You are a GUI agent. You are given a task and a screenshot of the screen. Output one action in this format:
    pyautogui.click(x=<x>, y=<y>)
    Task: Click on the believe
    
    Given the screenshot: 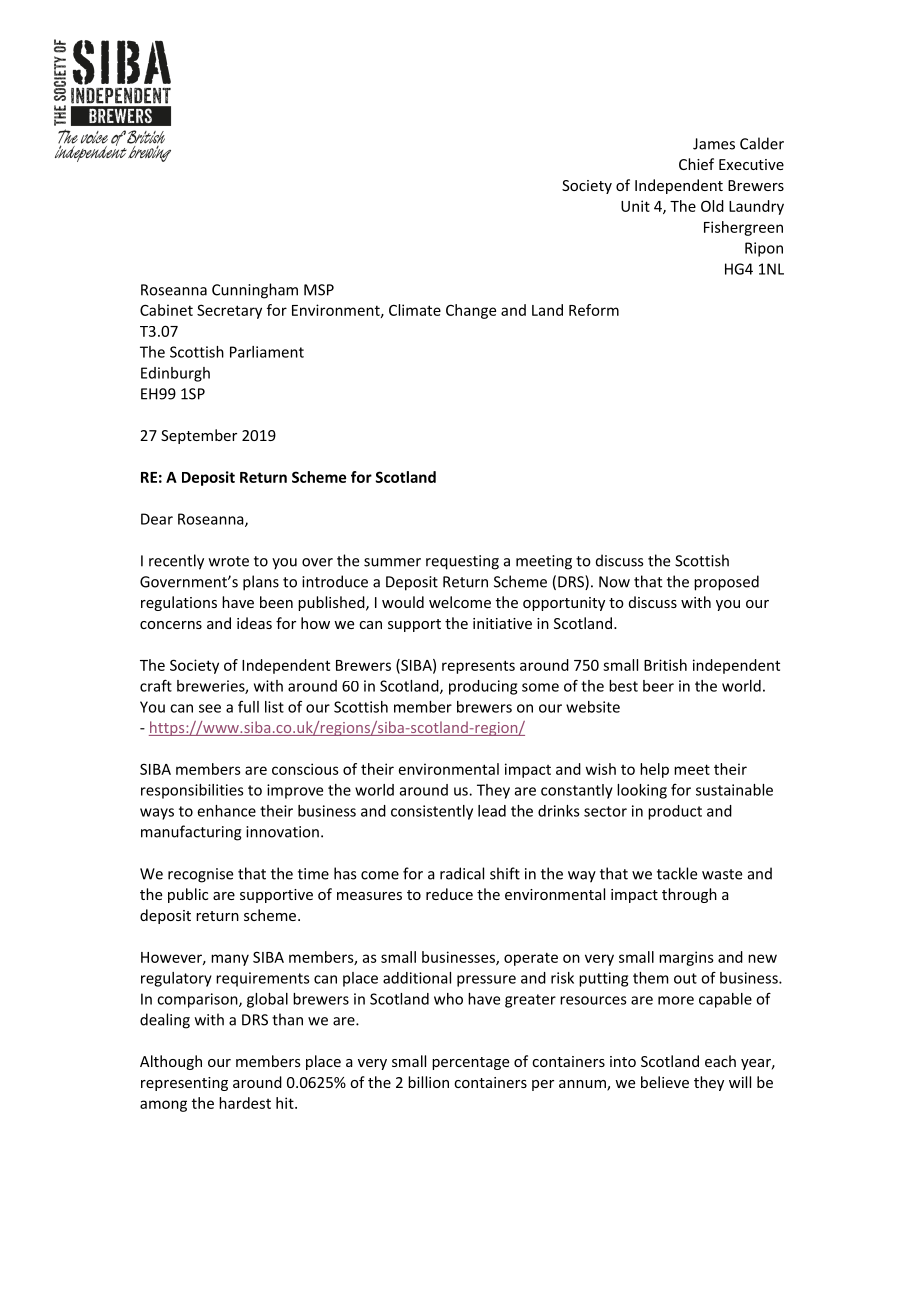 What is the action you would take?
    pyautogui.click(x=665, y=1082)
